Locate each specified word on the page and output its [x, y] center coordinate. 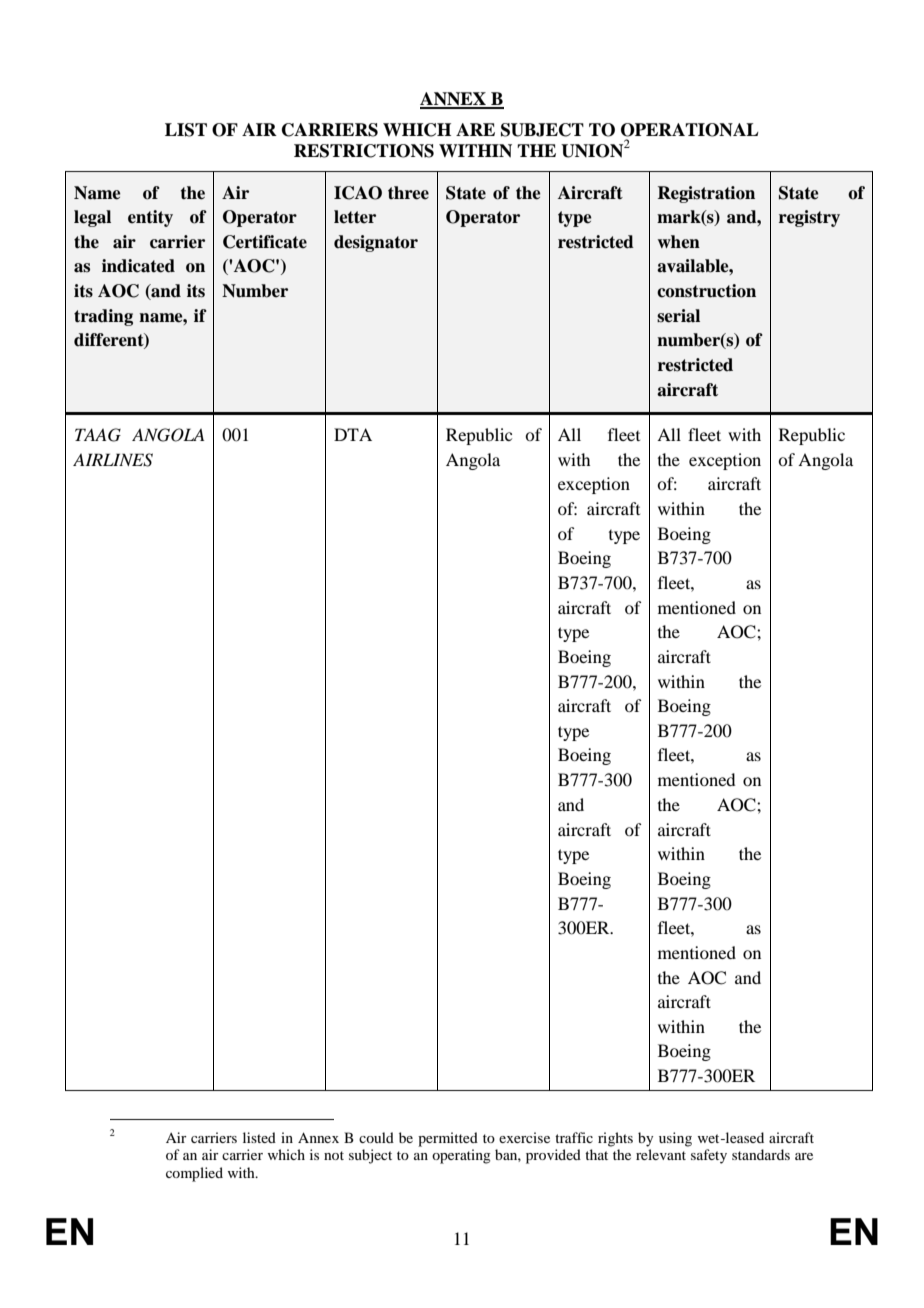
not [334, 1155]
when [679, 242]
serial [678, 316]
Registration [706, 194]
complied [194, 1174]
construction [706, 291]
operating [461, 1156]
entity [150, 218]
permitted [448, 1139]
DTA [353, 434]
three [408, 193]
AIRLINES [113, 460]
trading [103, 317]
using [675, 1139]
